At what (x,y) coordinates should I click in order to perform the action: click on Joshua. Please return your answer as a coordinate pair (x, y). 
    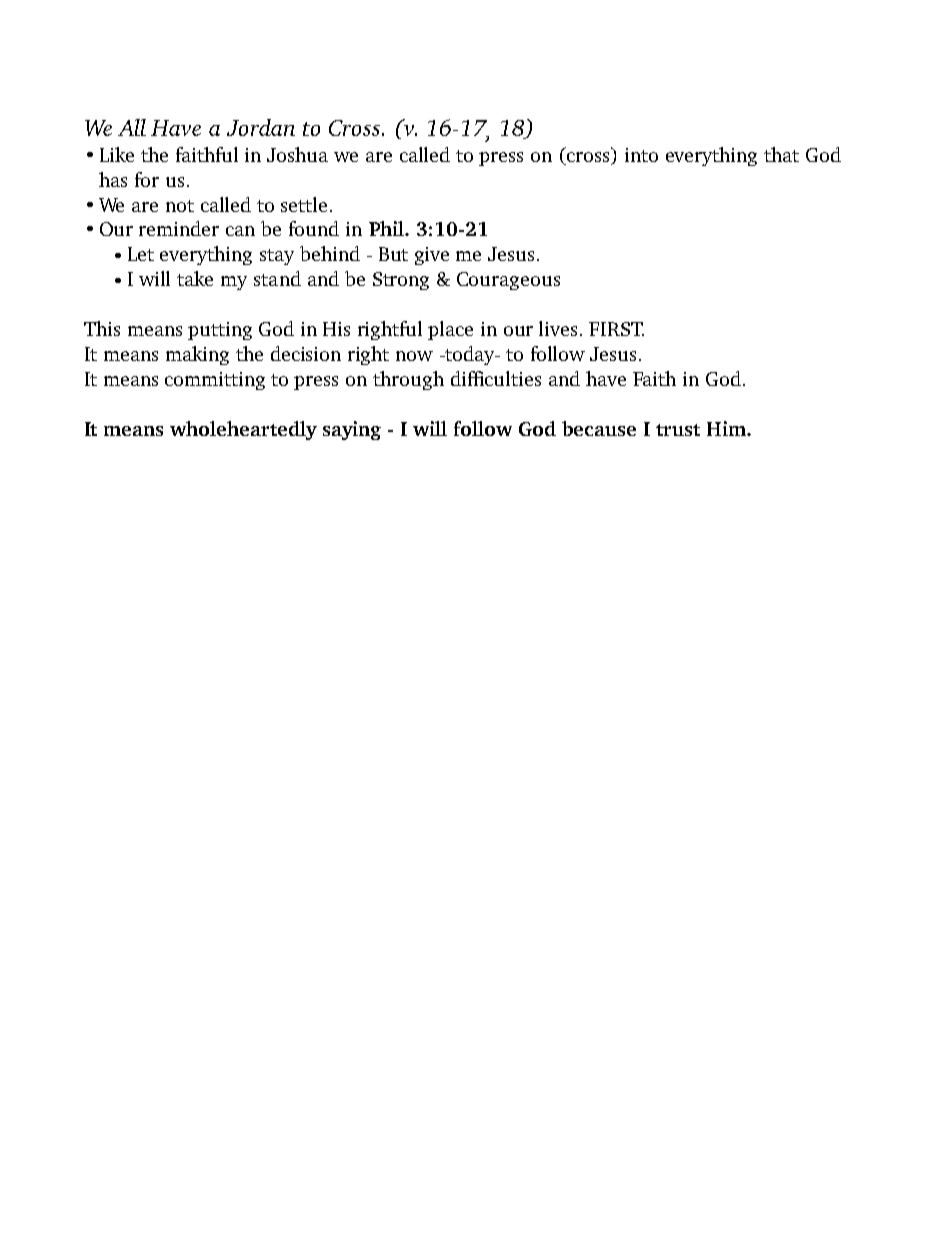
    Looking at the image, I should click on (297, 154).
